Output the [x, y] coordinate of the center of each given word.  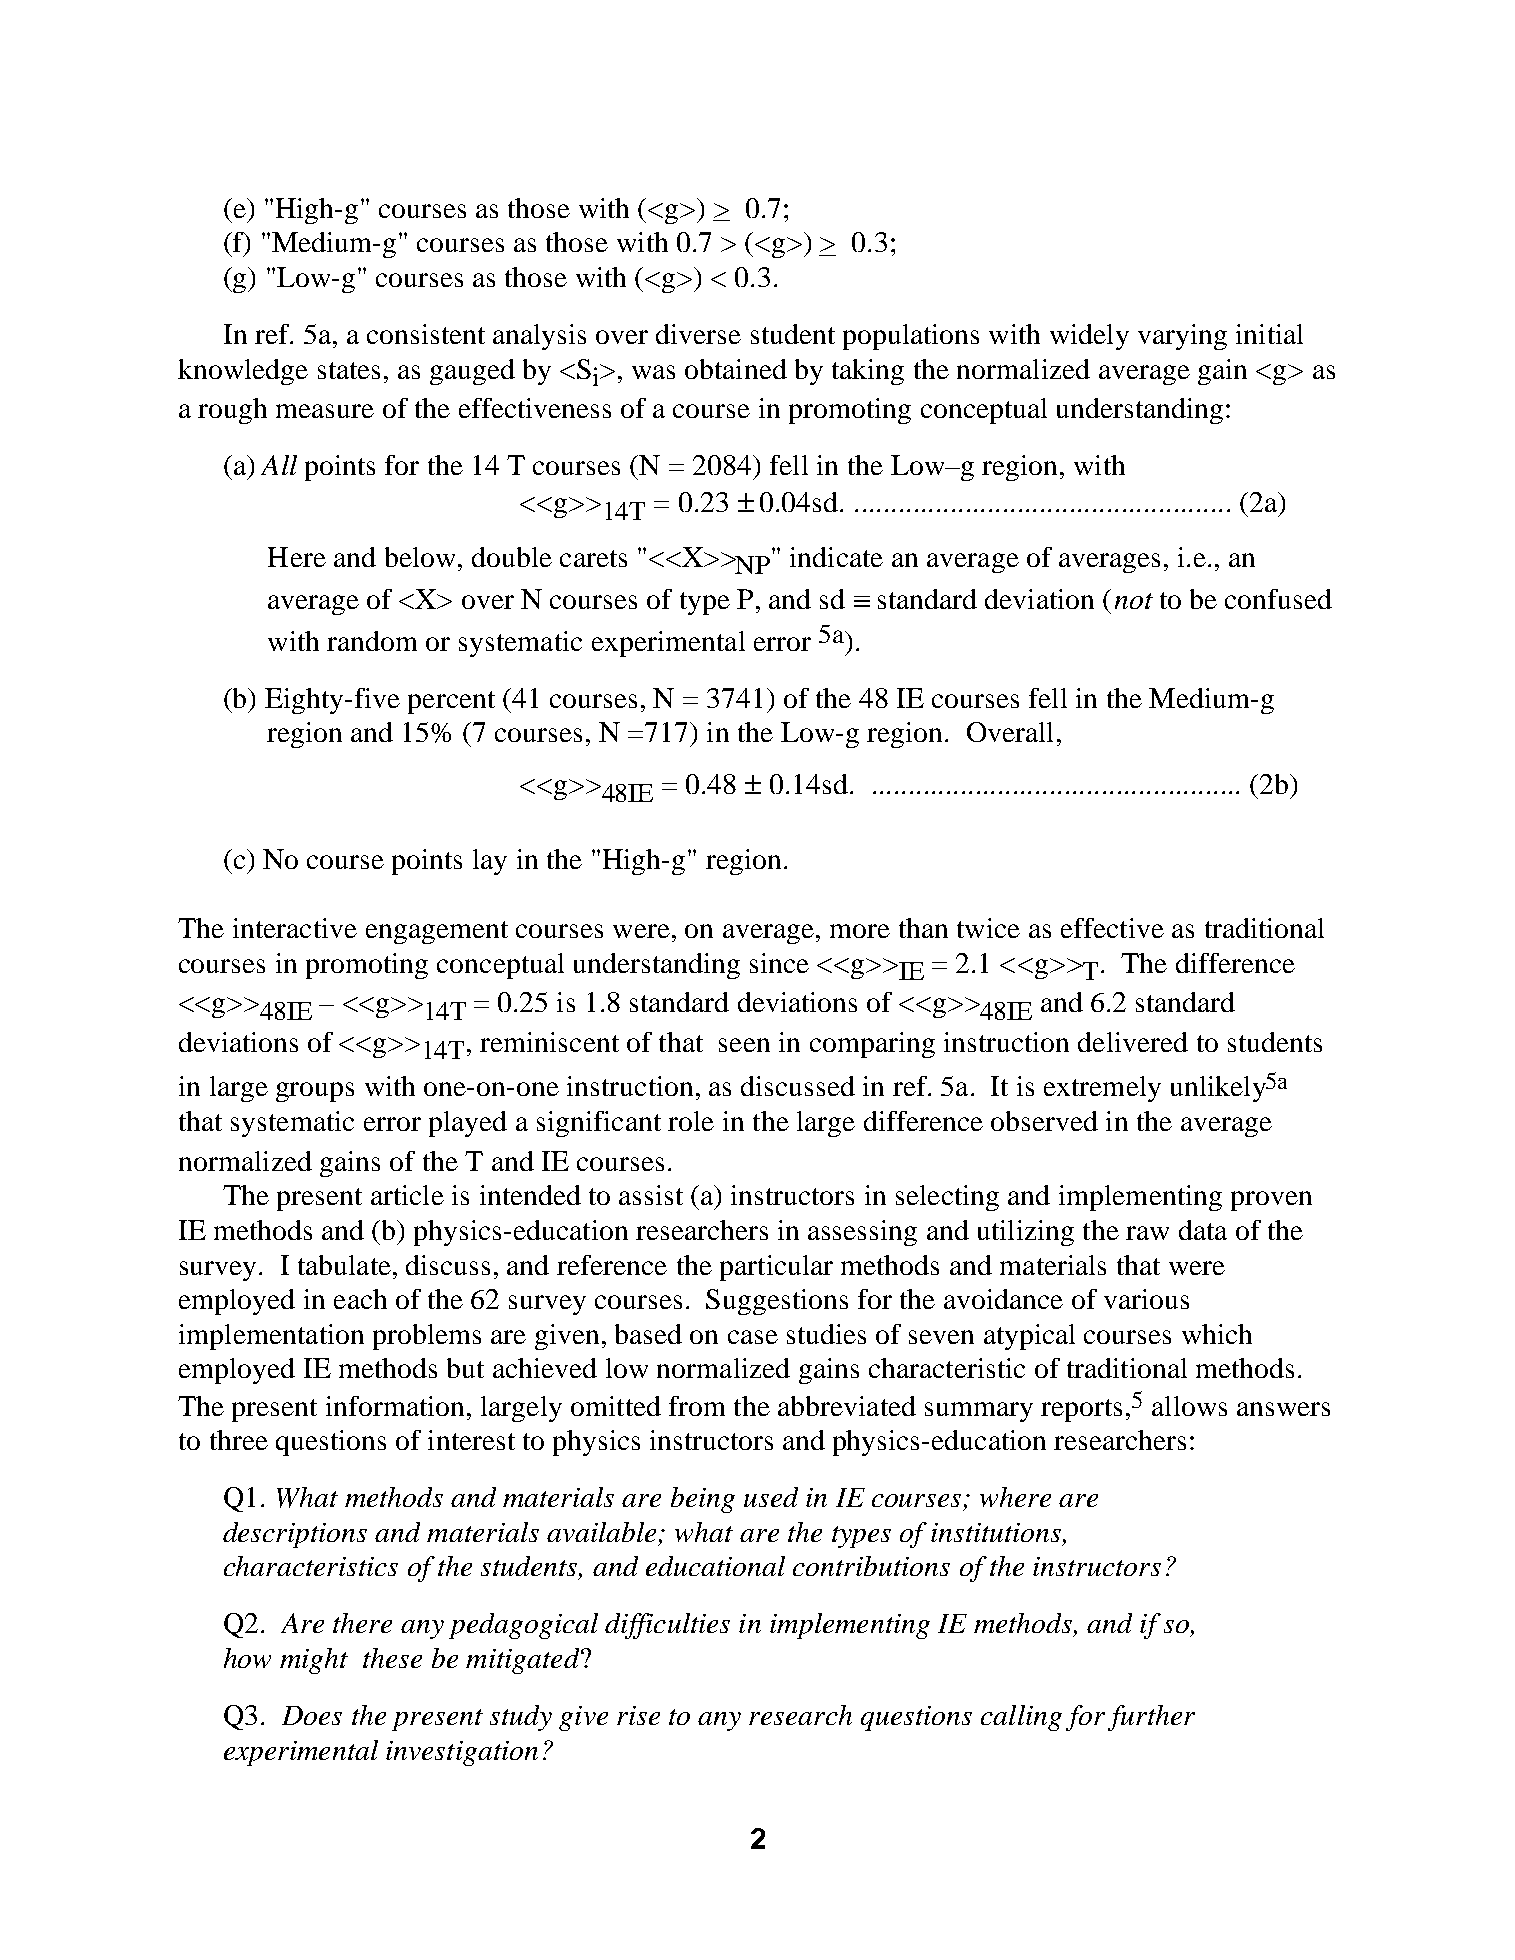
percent [451, 702]
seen [744, 1045]
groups [315, 1092]
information [395, 1406]
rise [638, 1715]
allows [1189, 1406]
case [753, 1337]
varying [1182, 337]
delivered [1133, 1042]
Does [312, 1715]
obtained [736, 369]
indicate [836, 557]
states [349, 370]
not [1134, 601]
